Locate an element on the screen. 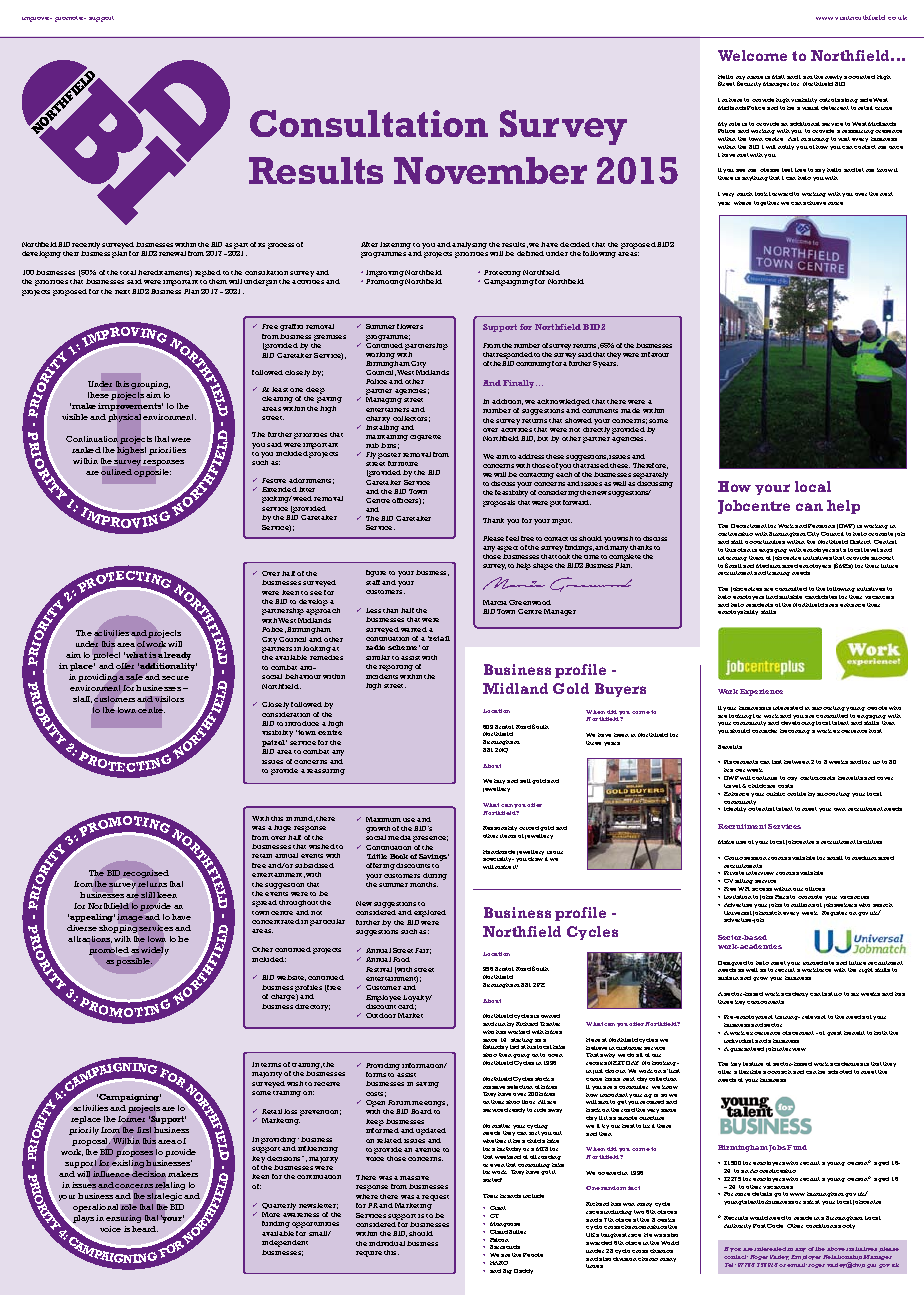 The width and height of the screenshot is (924, 1295). opposite is located at coordinates (152, 473).
